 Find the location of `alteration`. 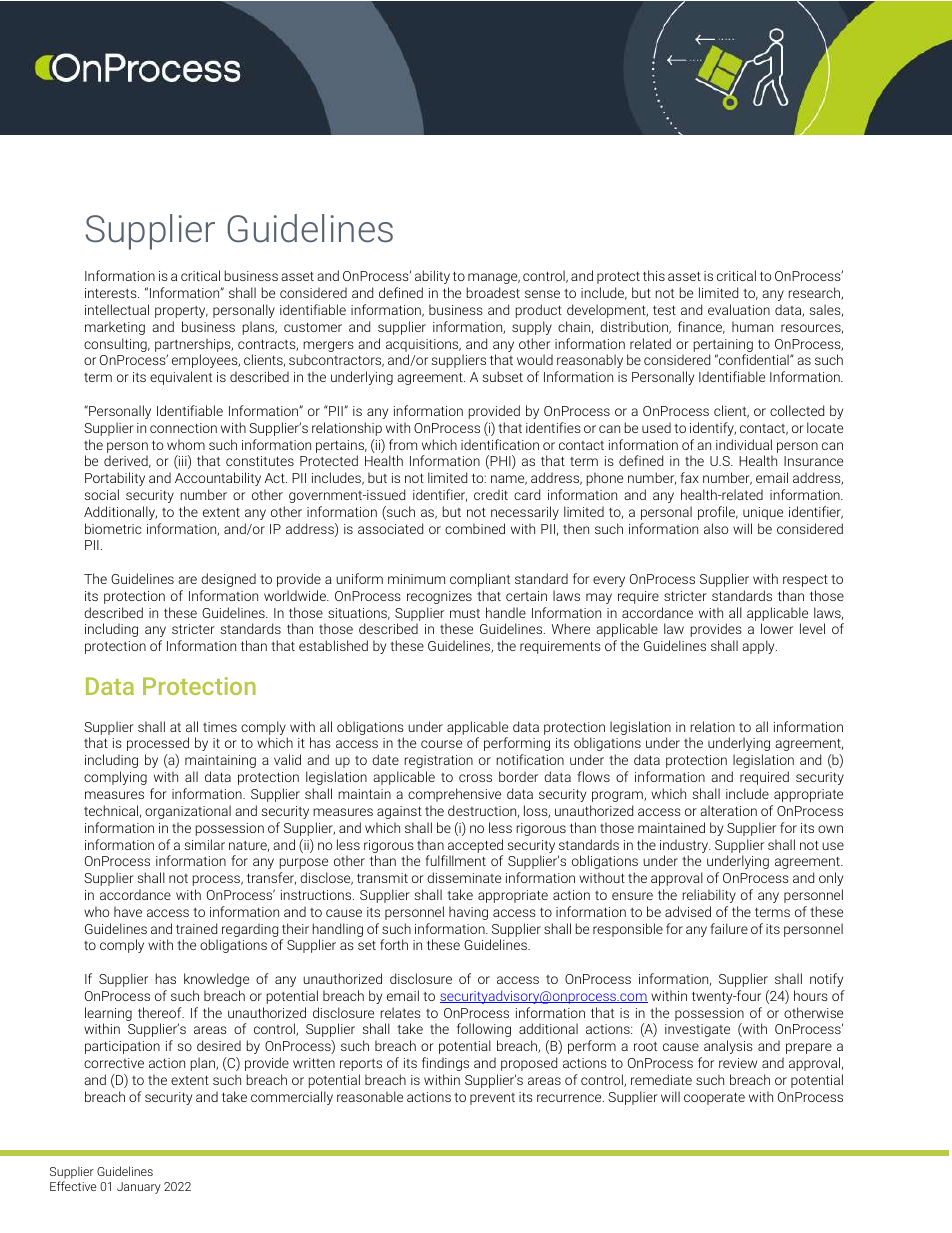

alteration is located at coordinates (728, 810).
